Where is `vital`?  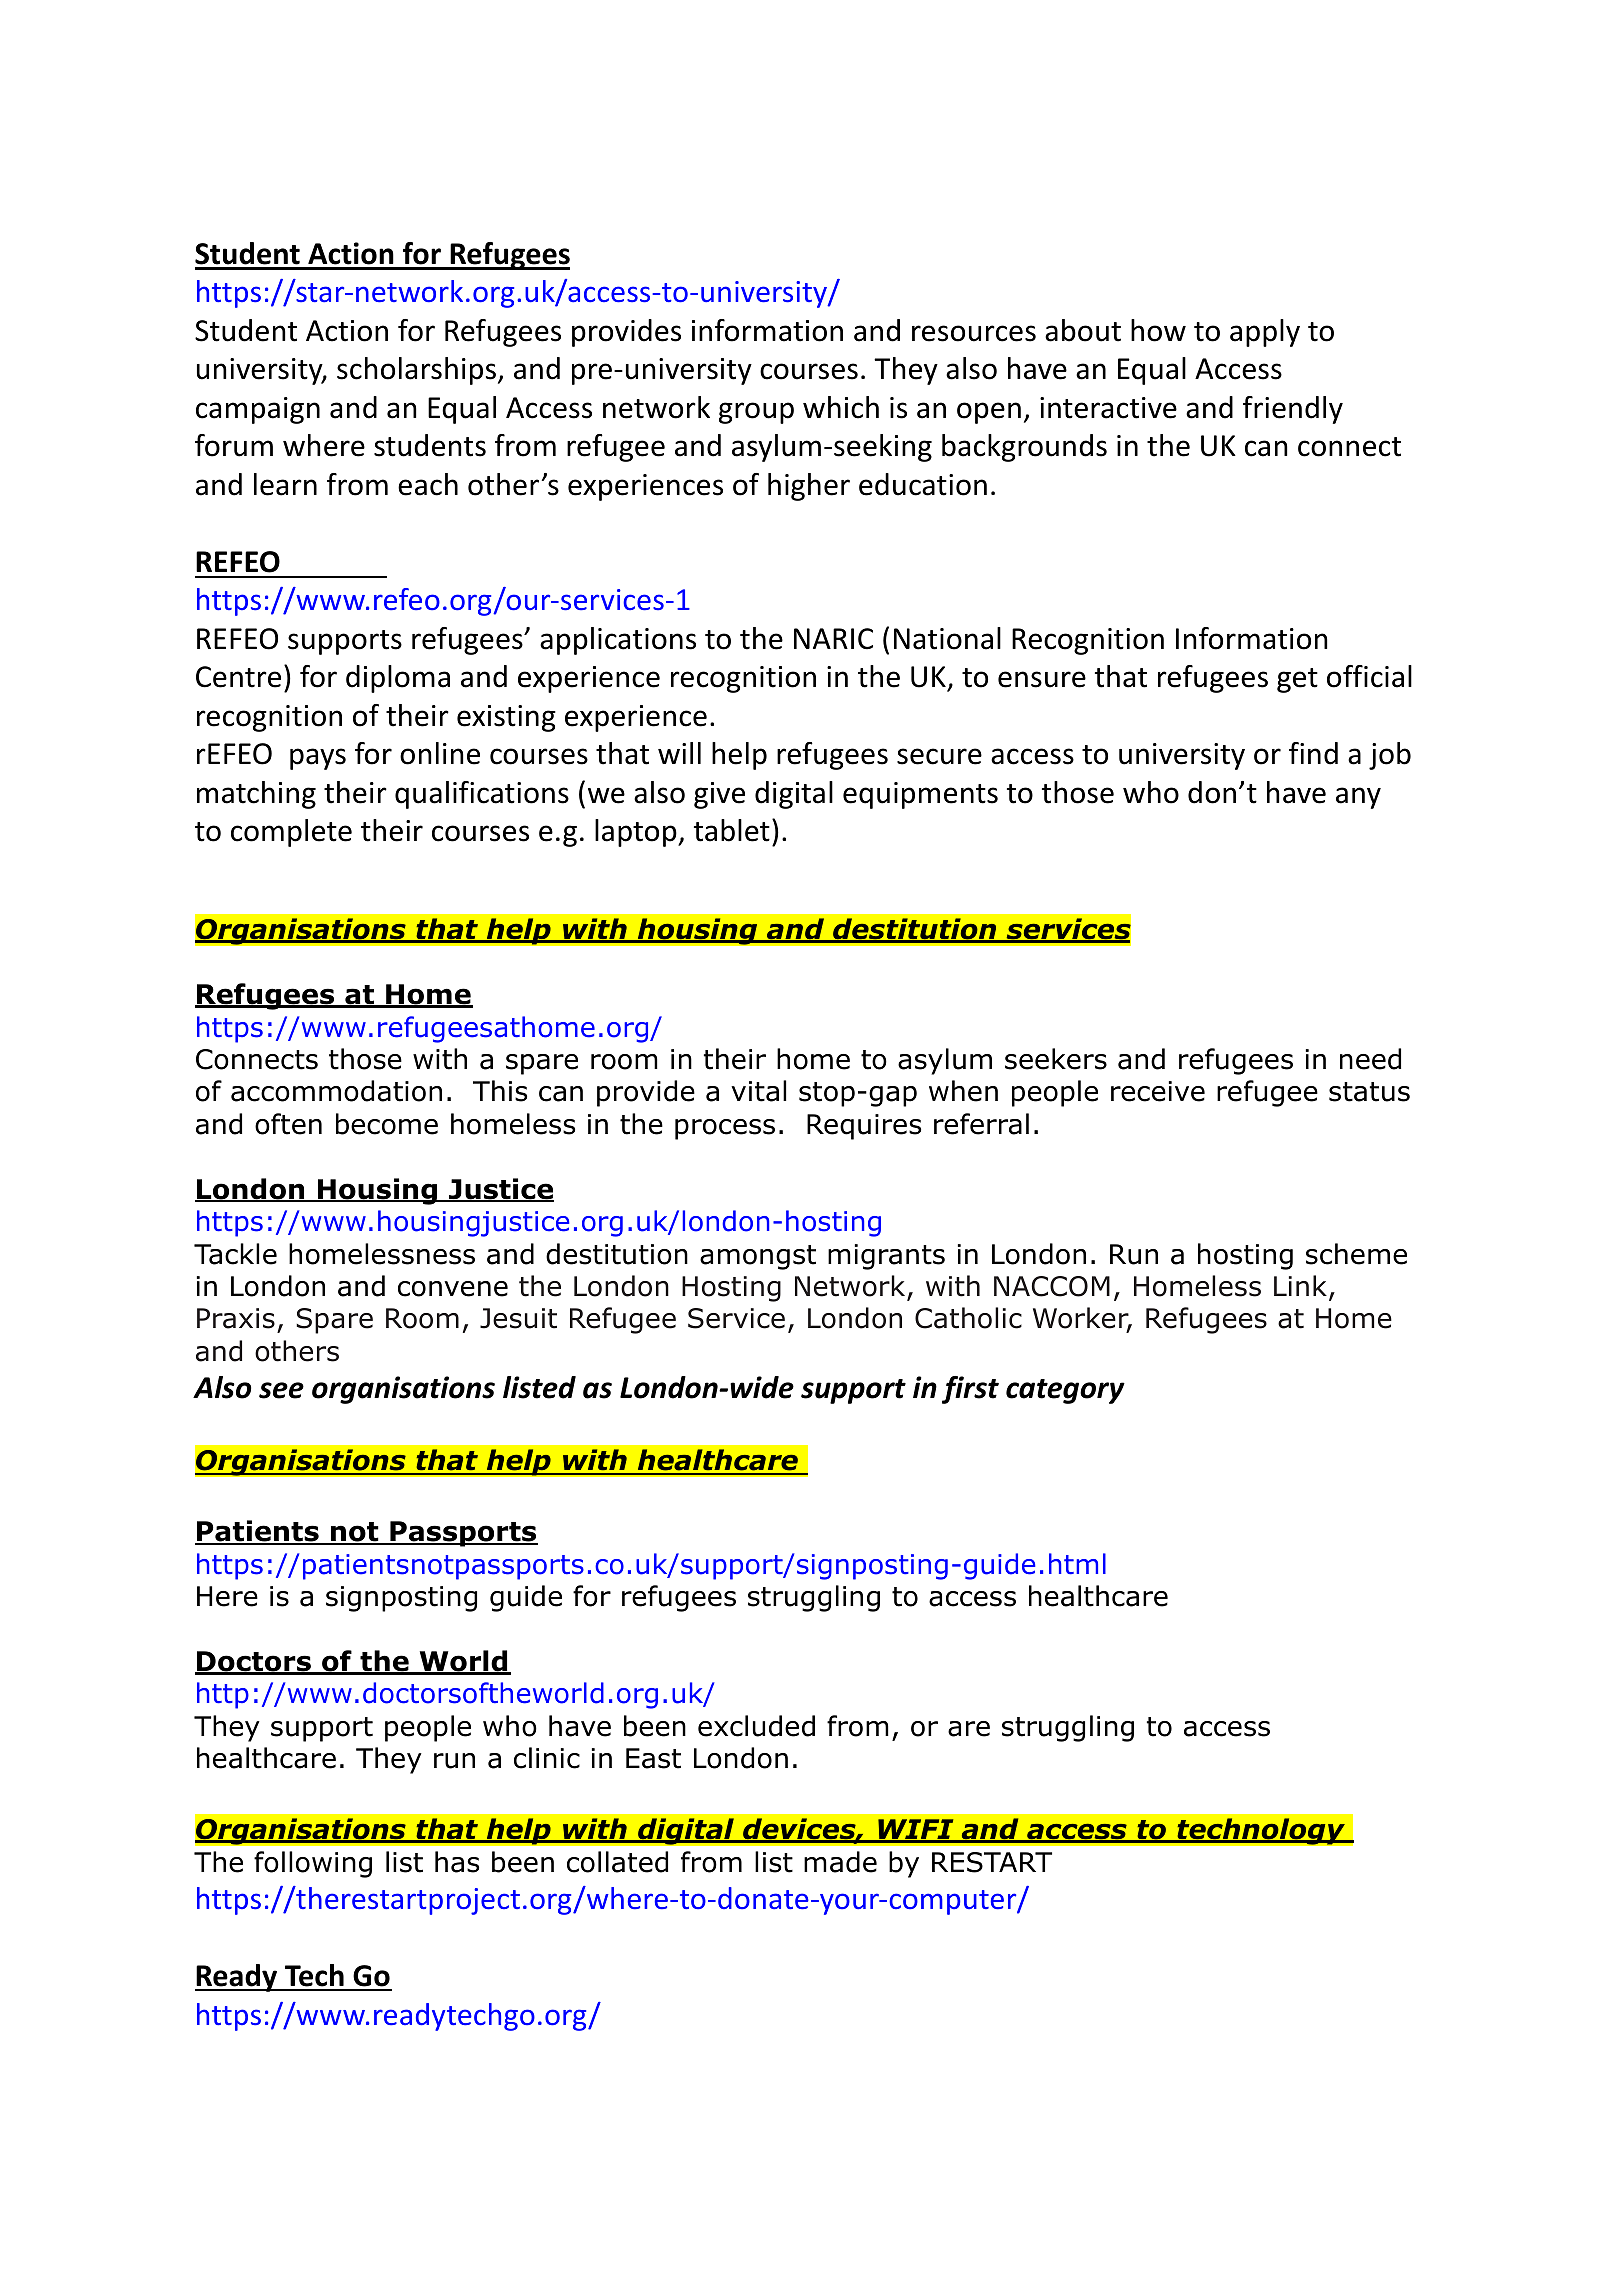
vital is located at coordinates (758, 1091).
